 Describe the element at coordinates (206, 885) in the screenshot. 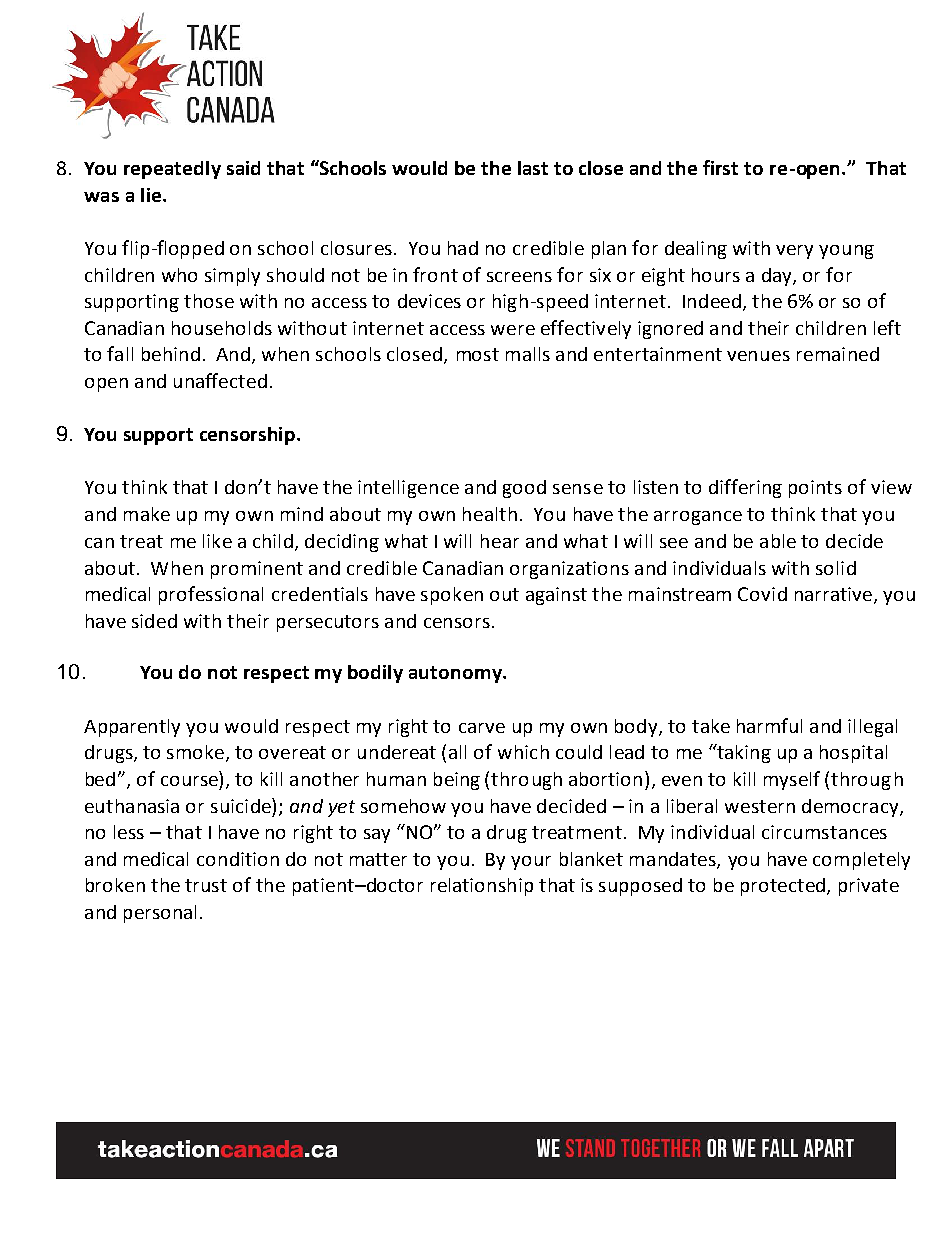

I see `trust` at that location.
